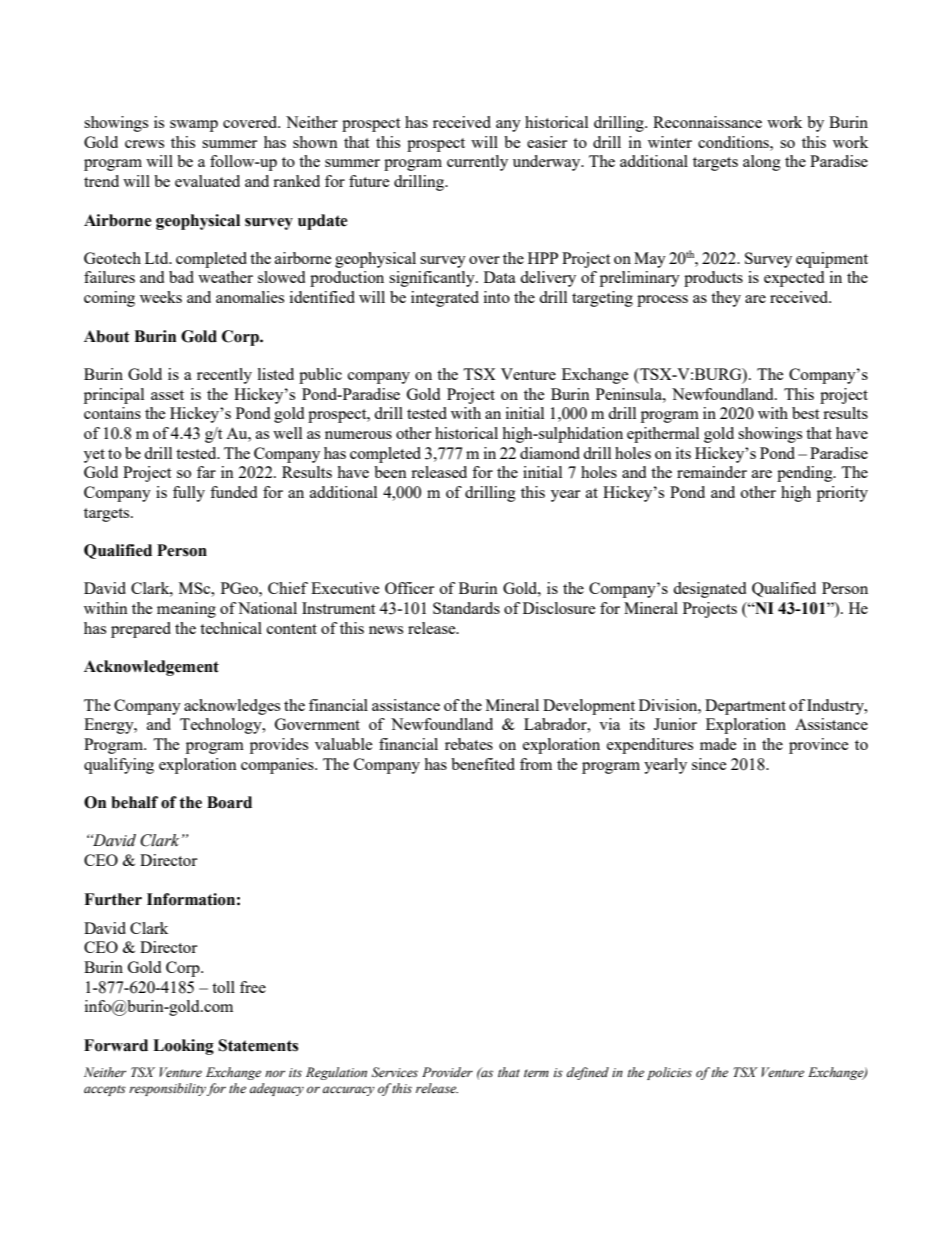  I want to click on been, so click(390, 472).
